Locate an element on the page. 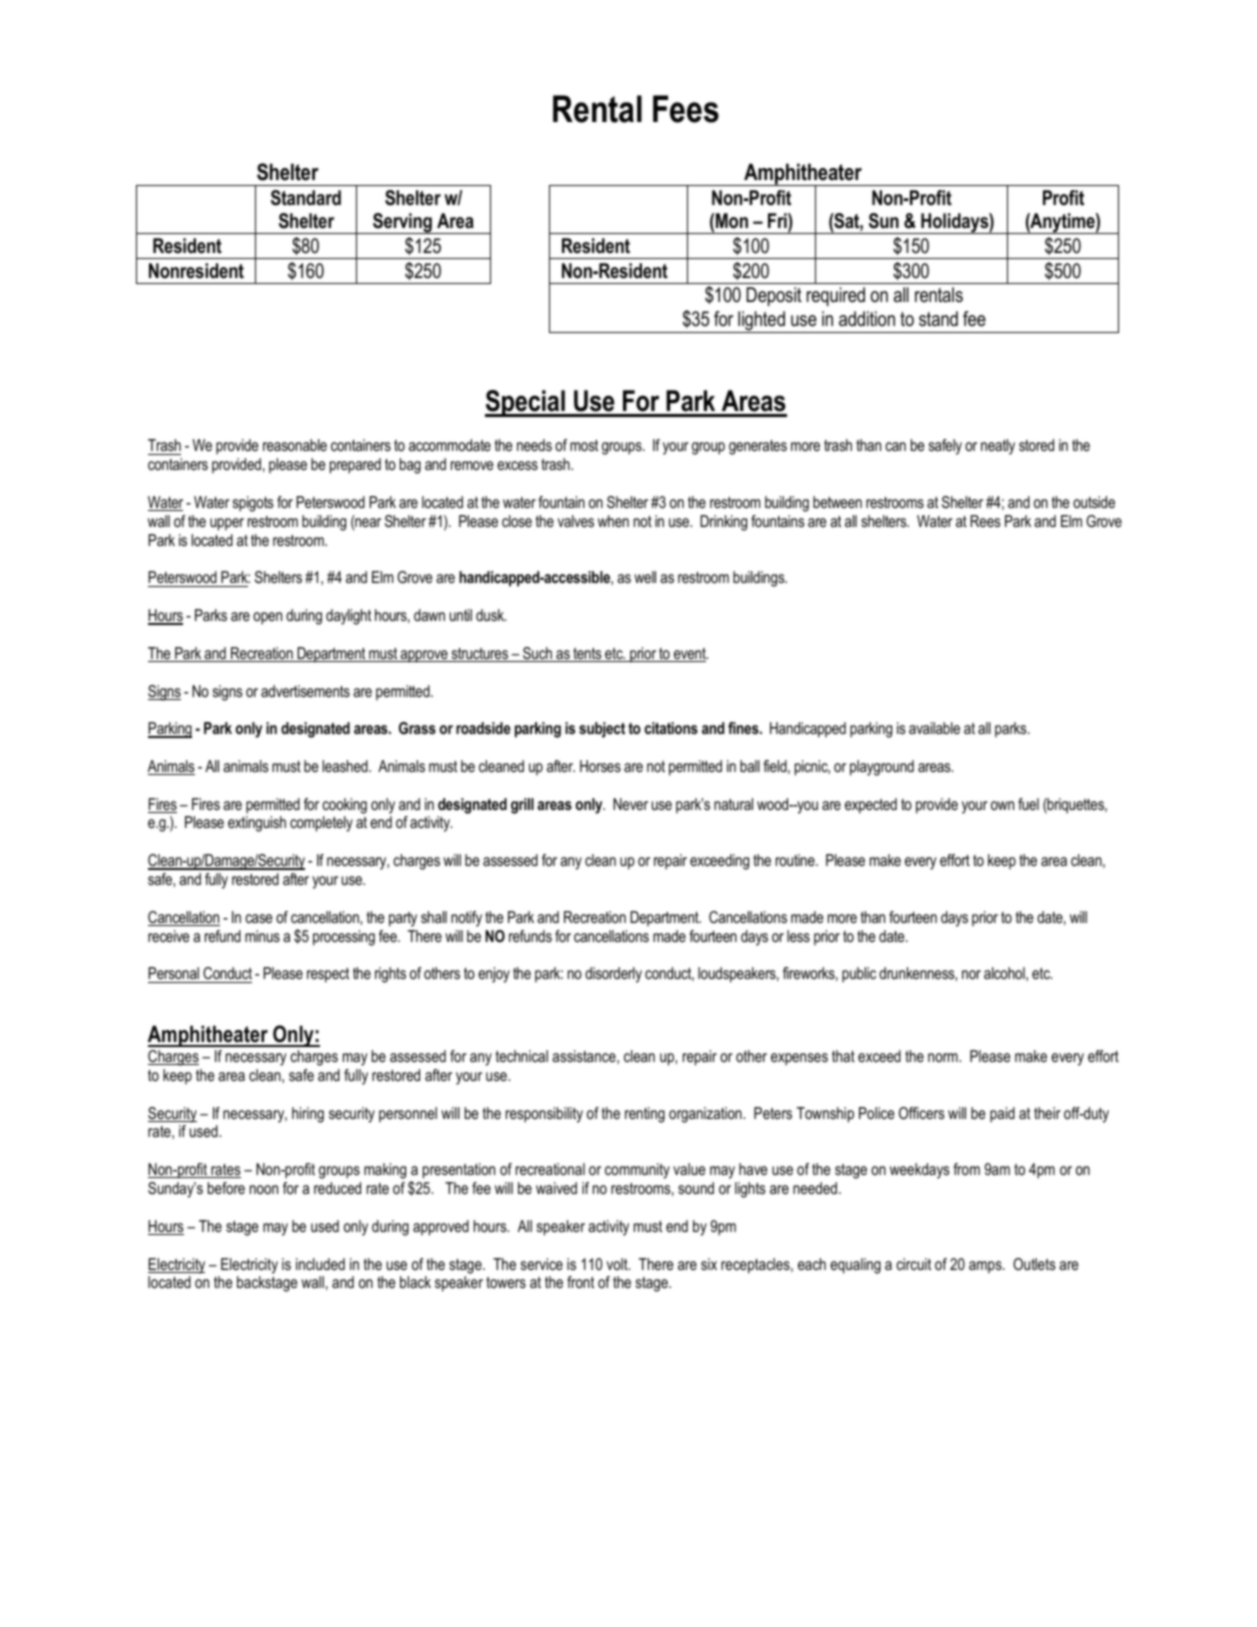 This document has height=1627, width=1257. Mon is located at coordinates (732, 221).
